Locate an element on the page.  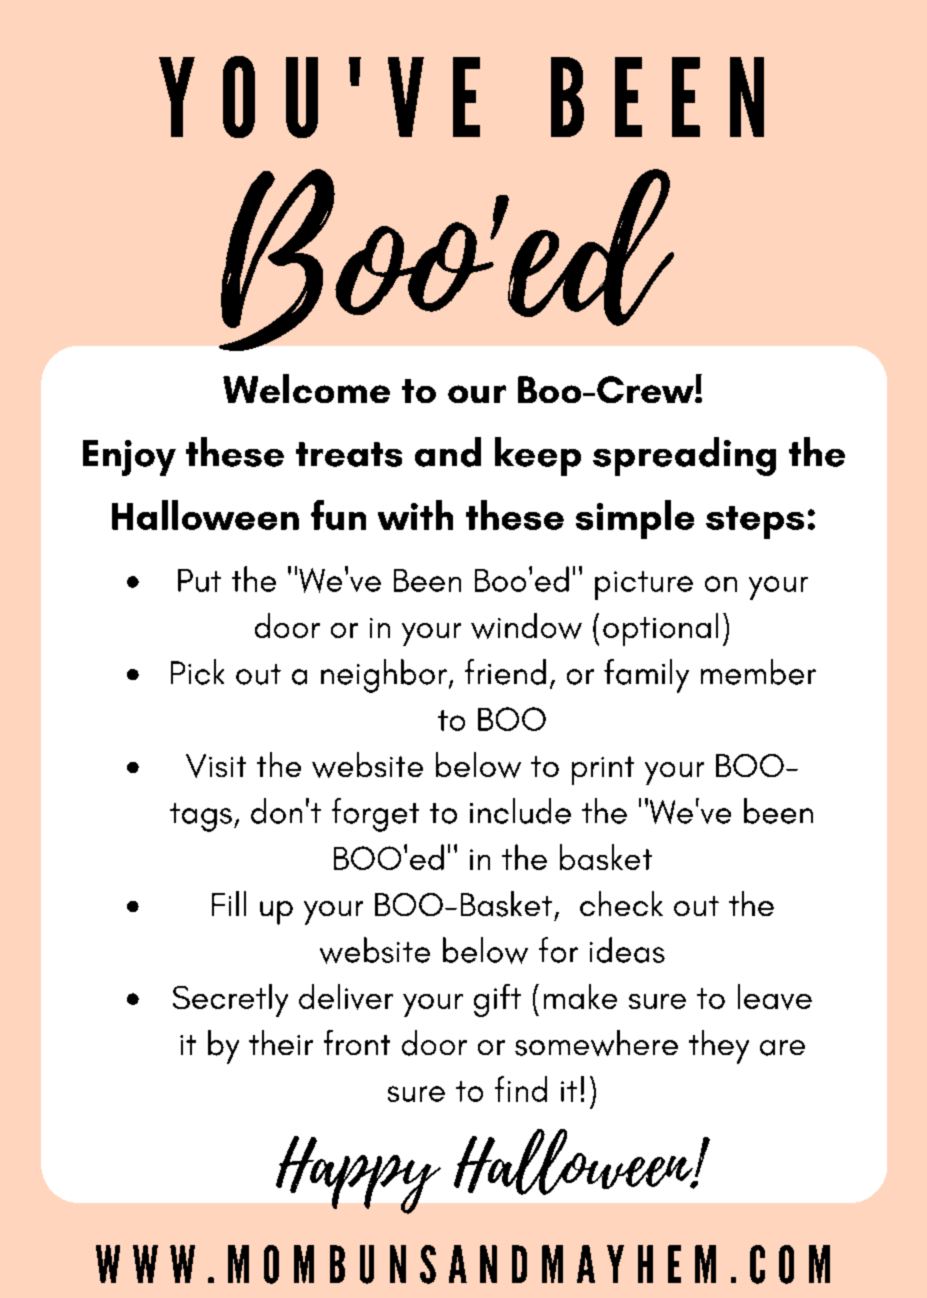
include is located at coordinates (520, 811).
